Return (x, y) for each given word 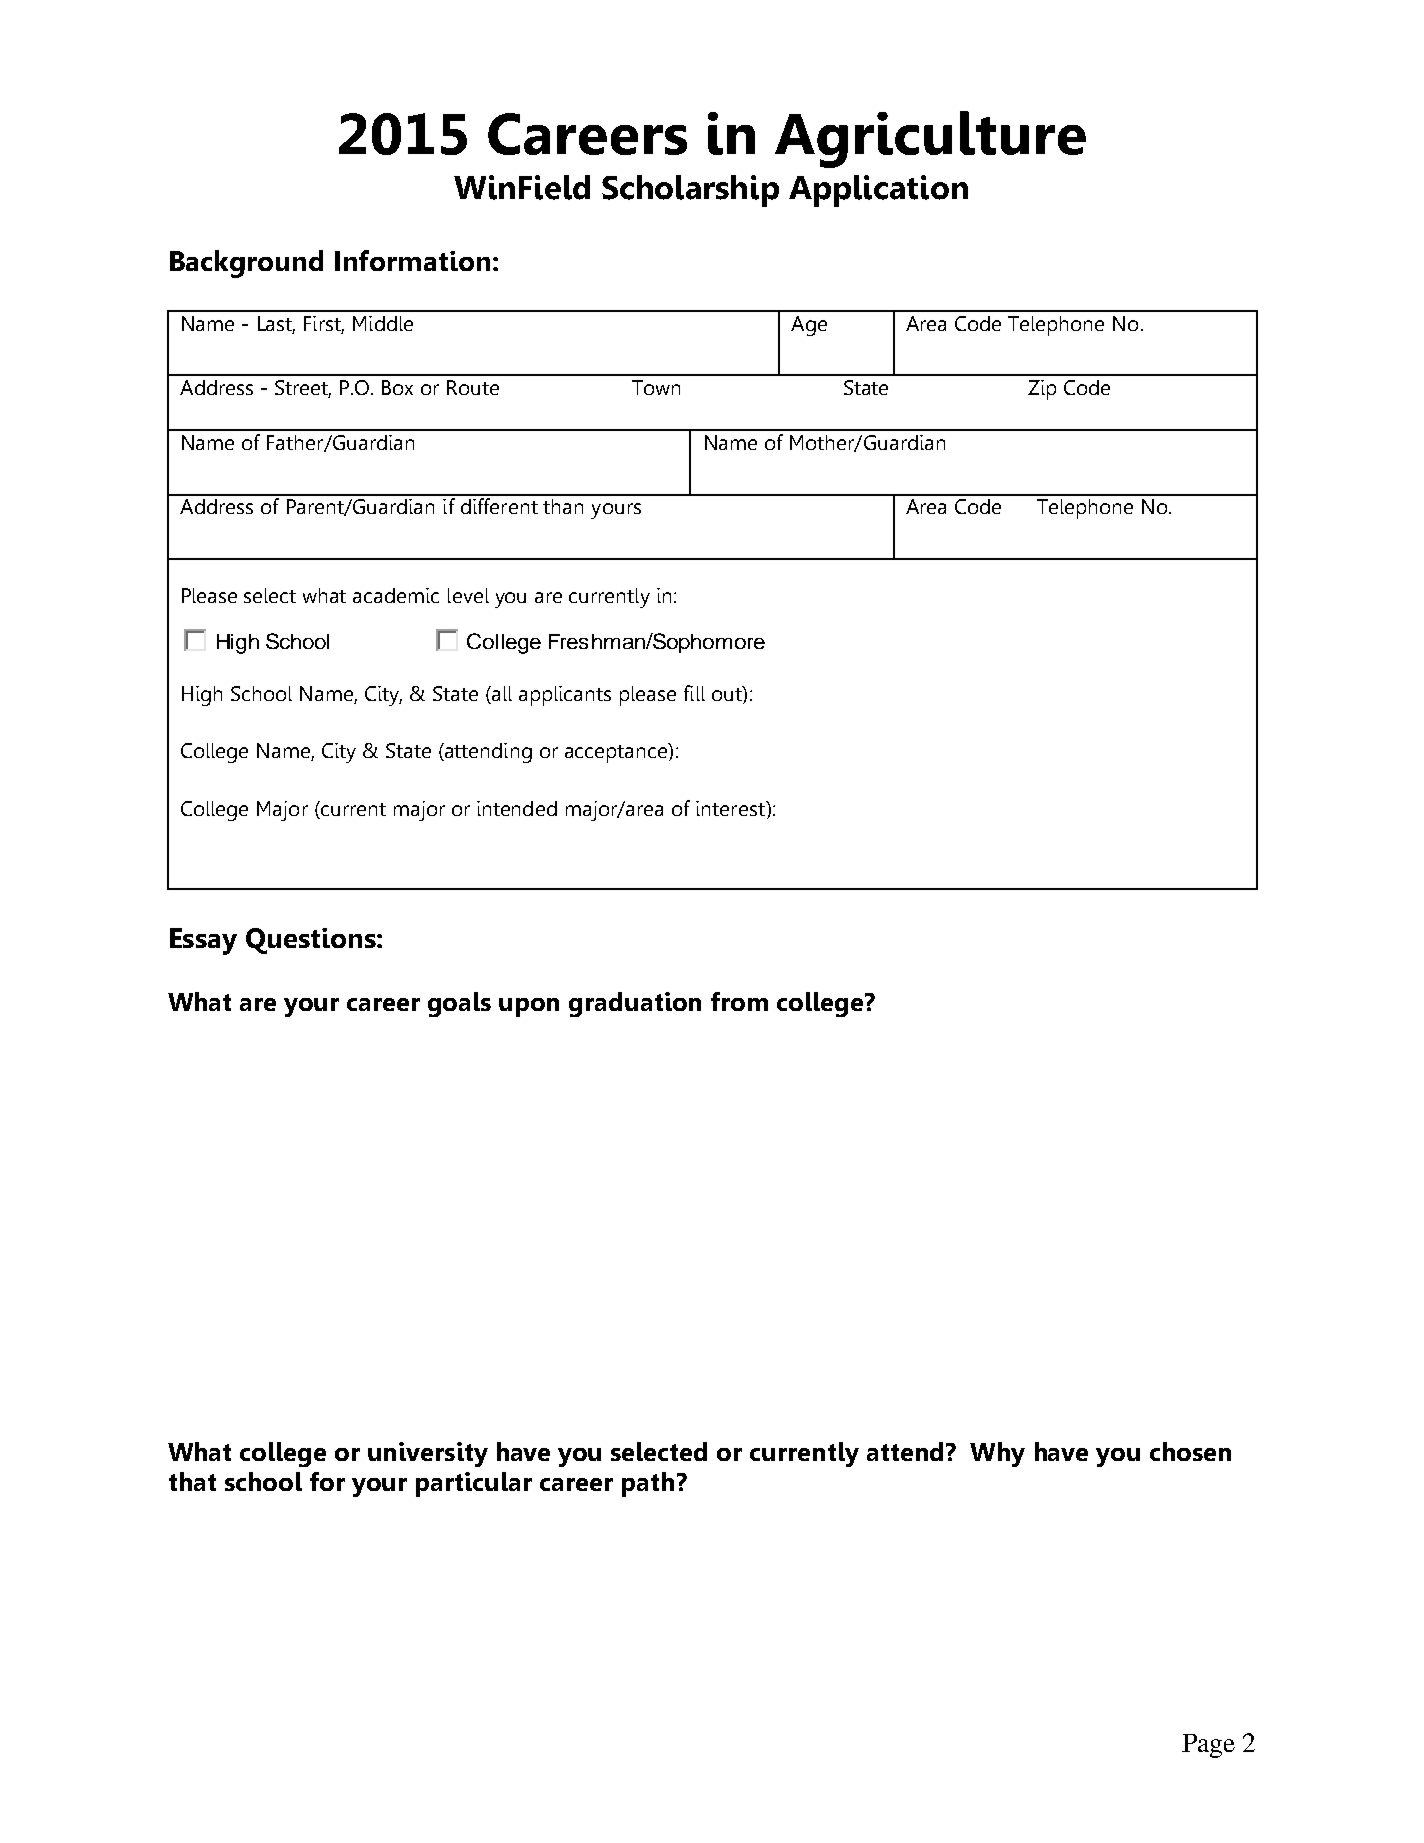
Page (1208, 1746)
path (648, 1484)
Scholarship (690, 191)
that (192, 1481)
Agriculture (930, 139)
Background (246, 264)
